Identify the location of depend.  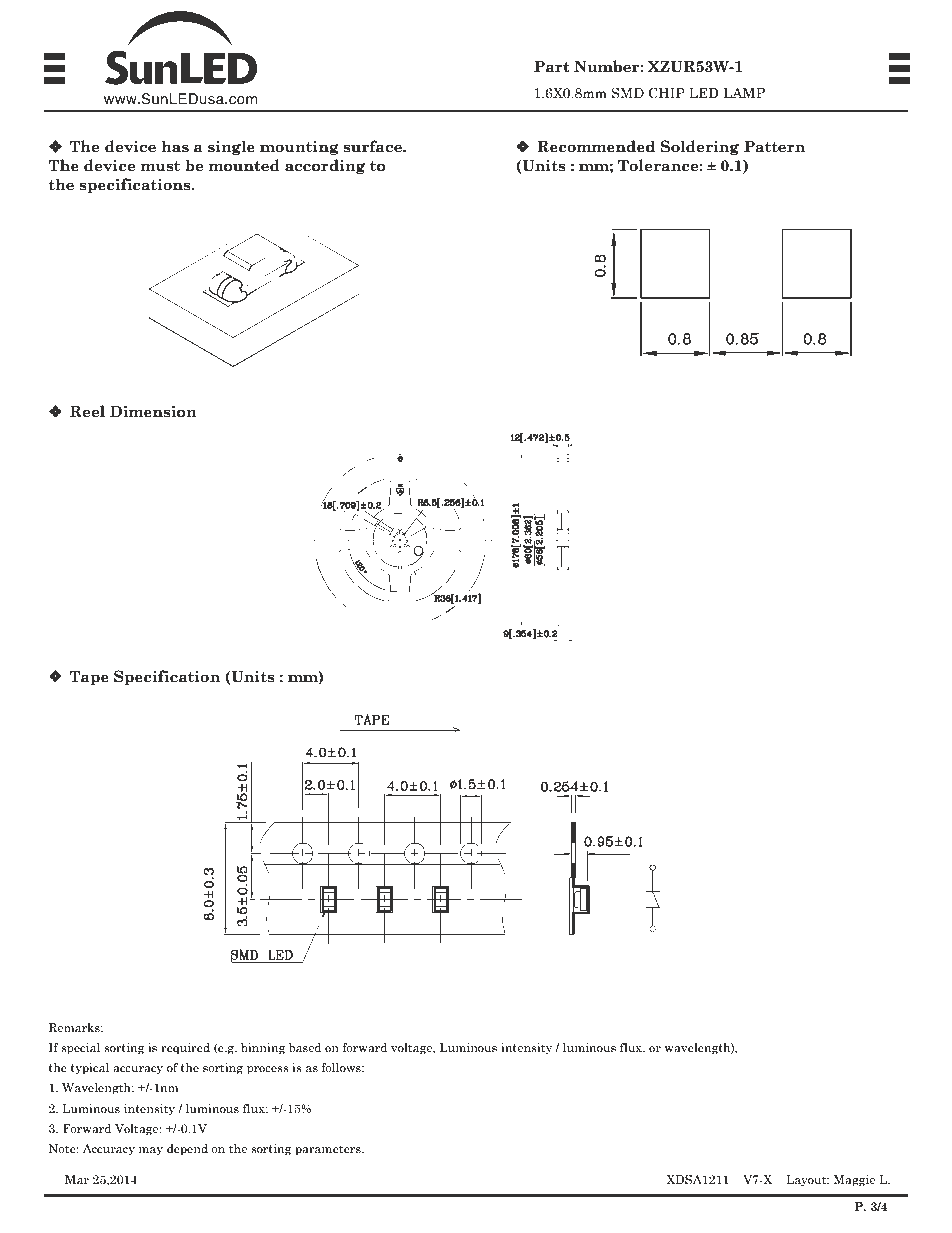
(187, 1150).
